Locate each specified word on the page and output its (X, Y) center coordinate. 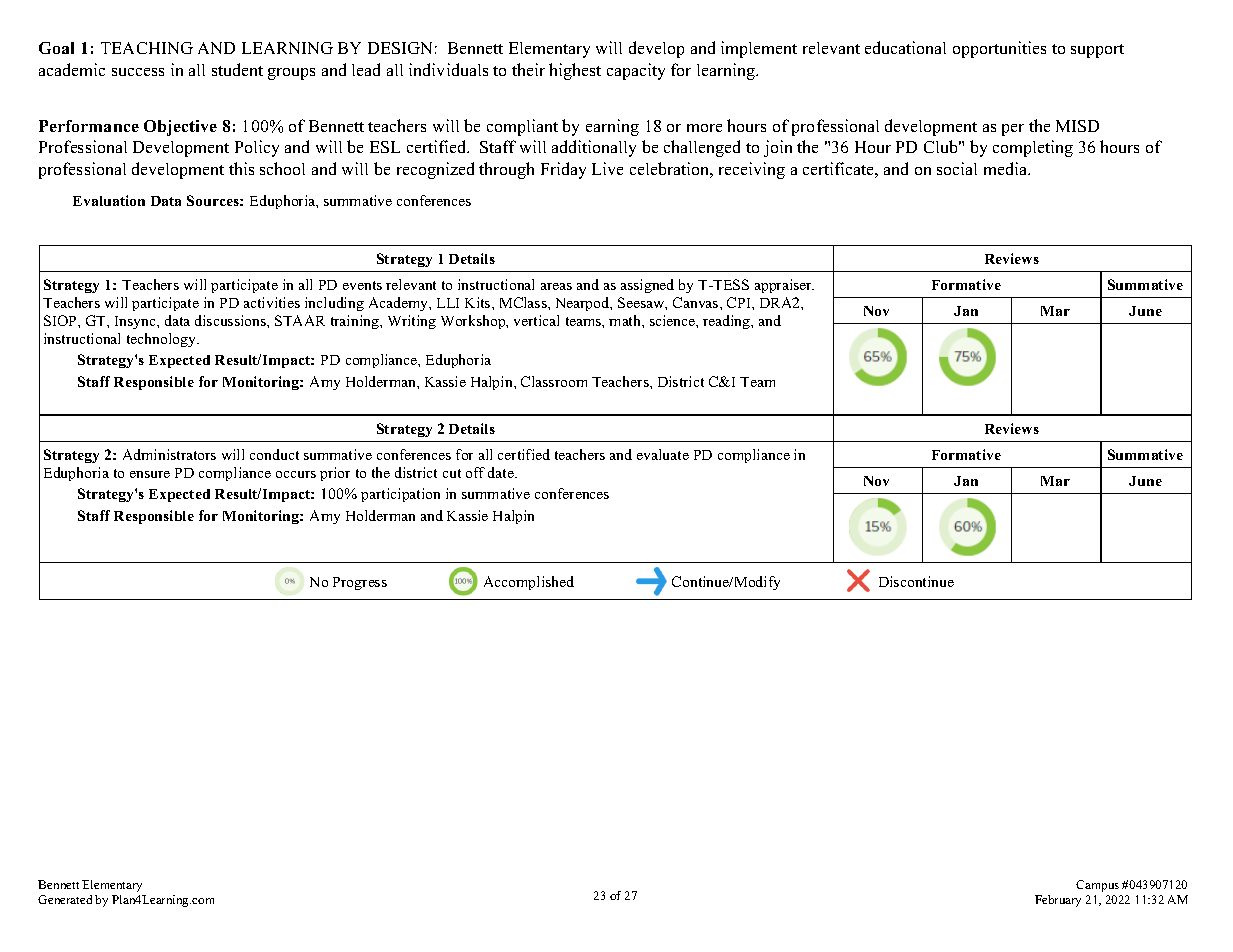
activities (272, 302)
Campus (1097, 886)
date (502, 472)
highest (575, 71)
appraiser (784, 286)
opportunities (999, 49)
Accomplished (529, 583)
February (1058, 901)
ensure (150, 474)
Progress (360, 583)
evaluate (663, 454)
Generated (65, 899)
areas (556, 286)
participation (400, 495)
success (138, 72)
